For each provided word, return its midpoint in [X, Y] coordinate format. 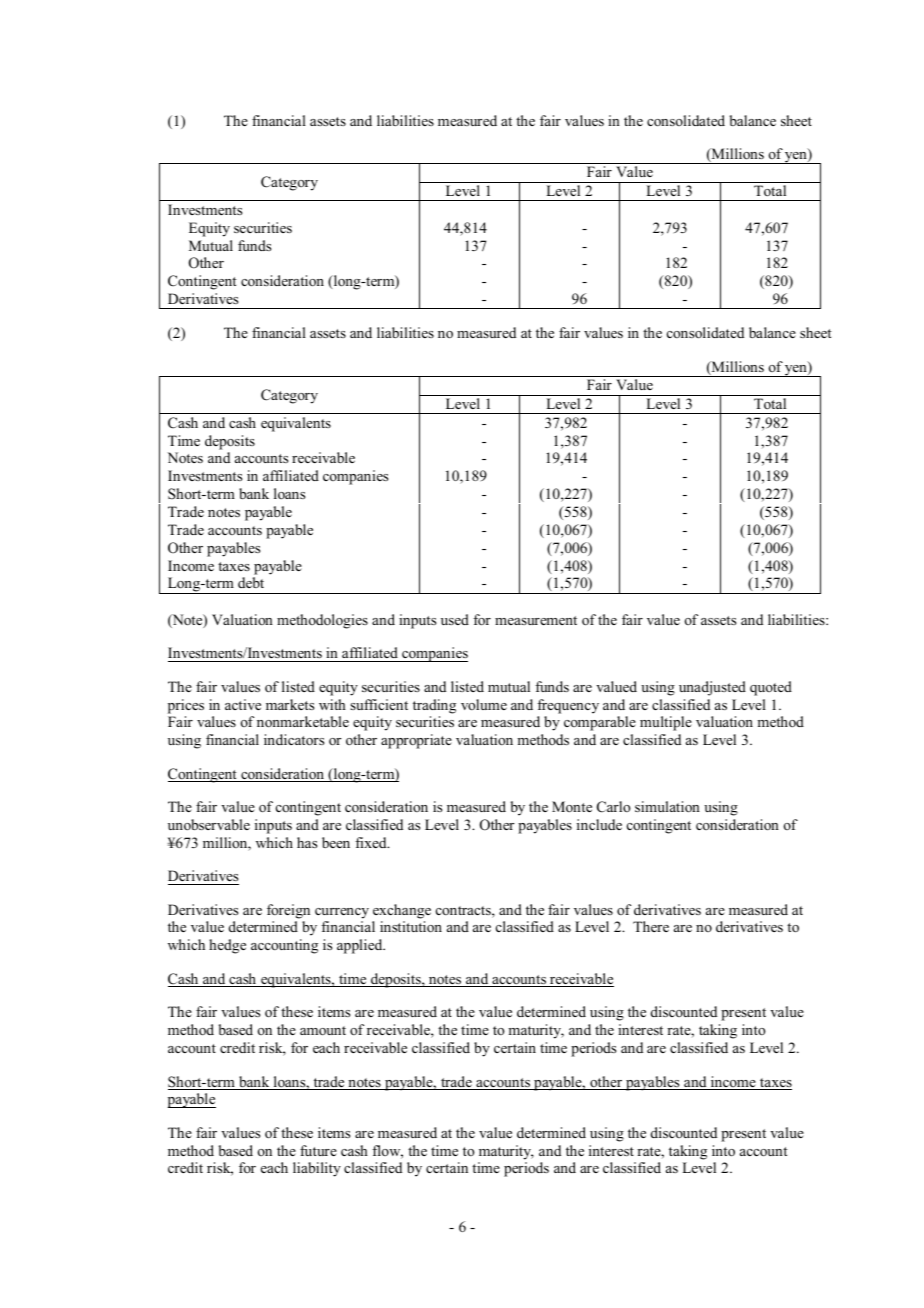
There [651, 926]
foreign [288, 911]
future [318, 1150]
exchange [402, 911]
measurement [536, 620]
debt [251, 582]
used [455, 619]
